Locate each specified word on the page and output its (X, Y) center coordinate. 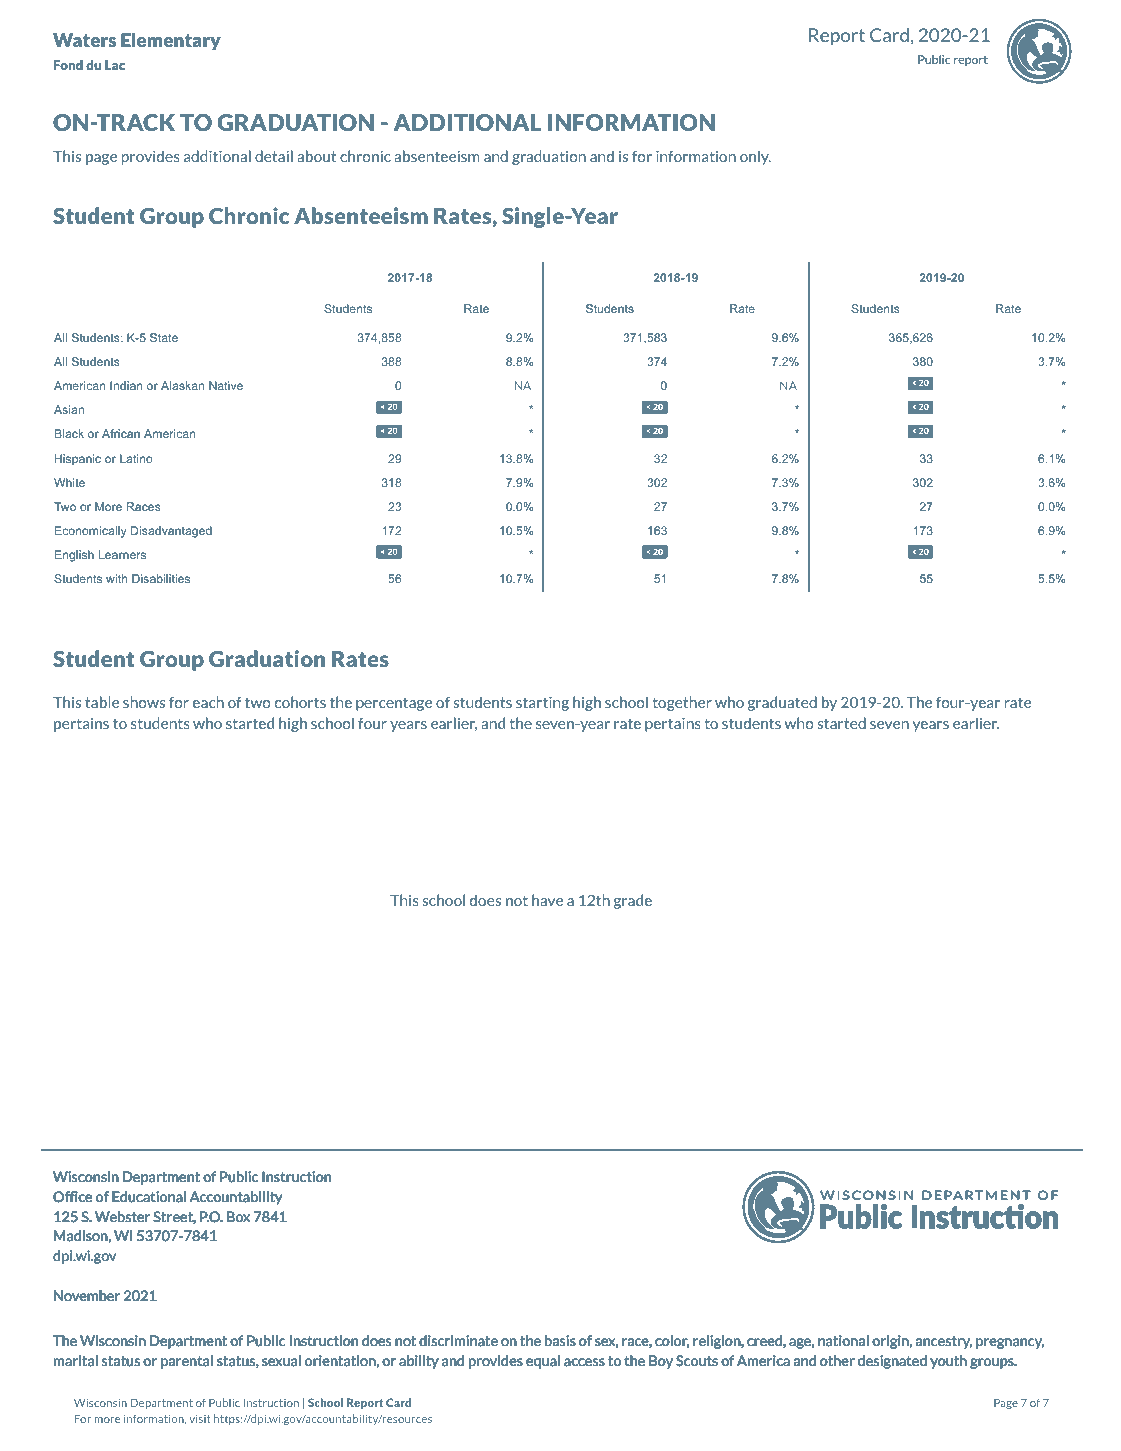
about (317, 156)
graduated (782, 703)
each (208, 702)
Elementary (170, 41)
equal (543, 1362)
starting (542, 703)
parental (187, 1362)
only (755, 157)
